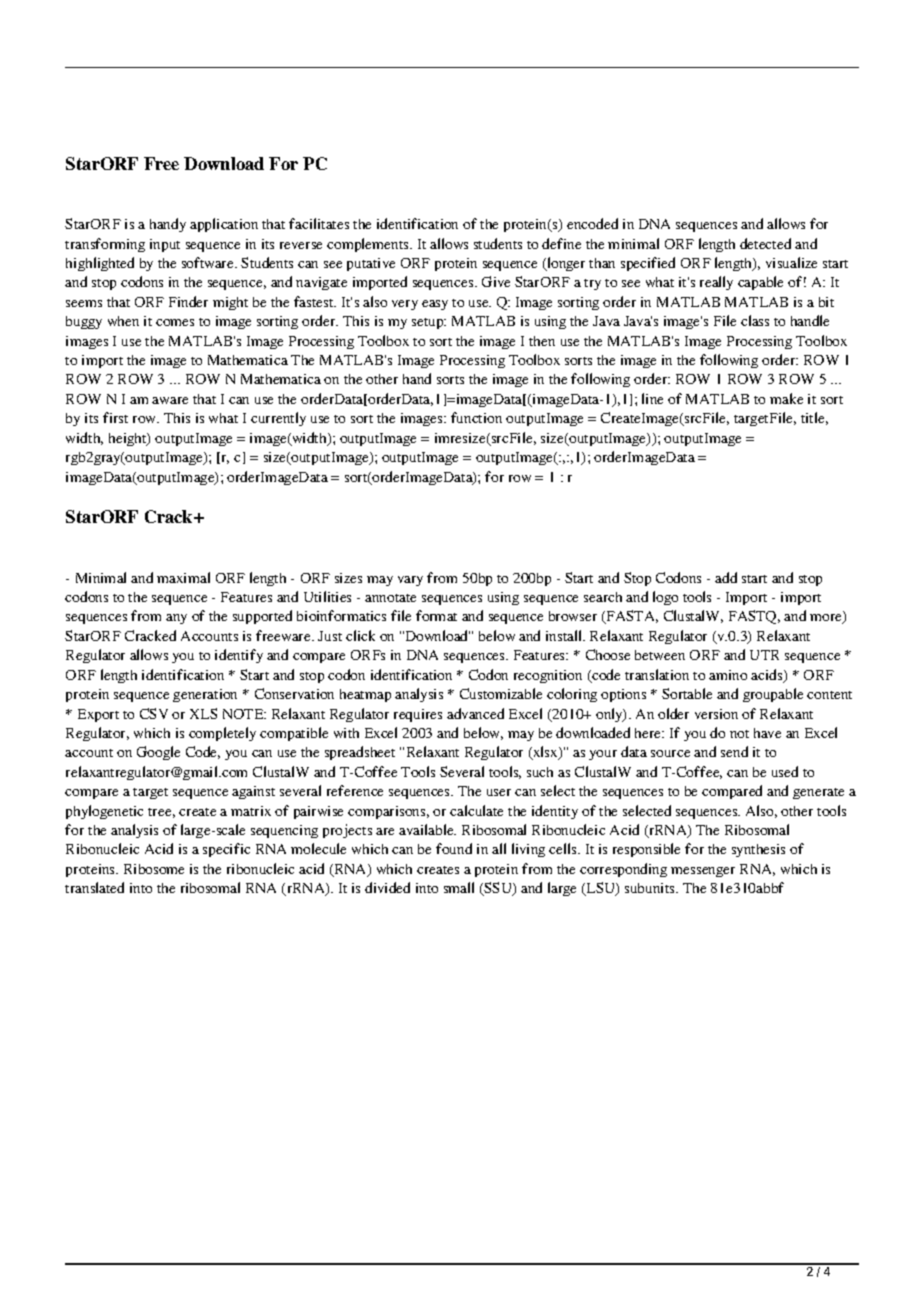 This image has height=1308, width=924. I want to click on vary, so click(410, 581).
